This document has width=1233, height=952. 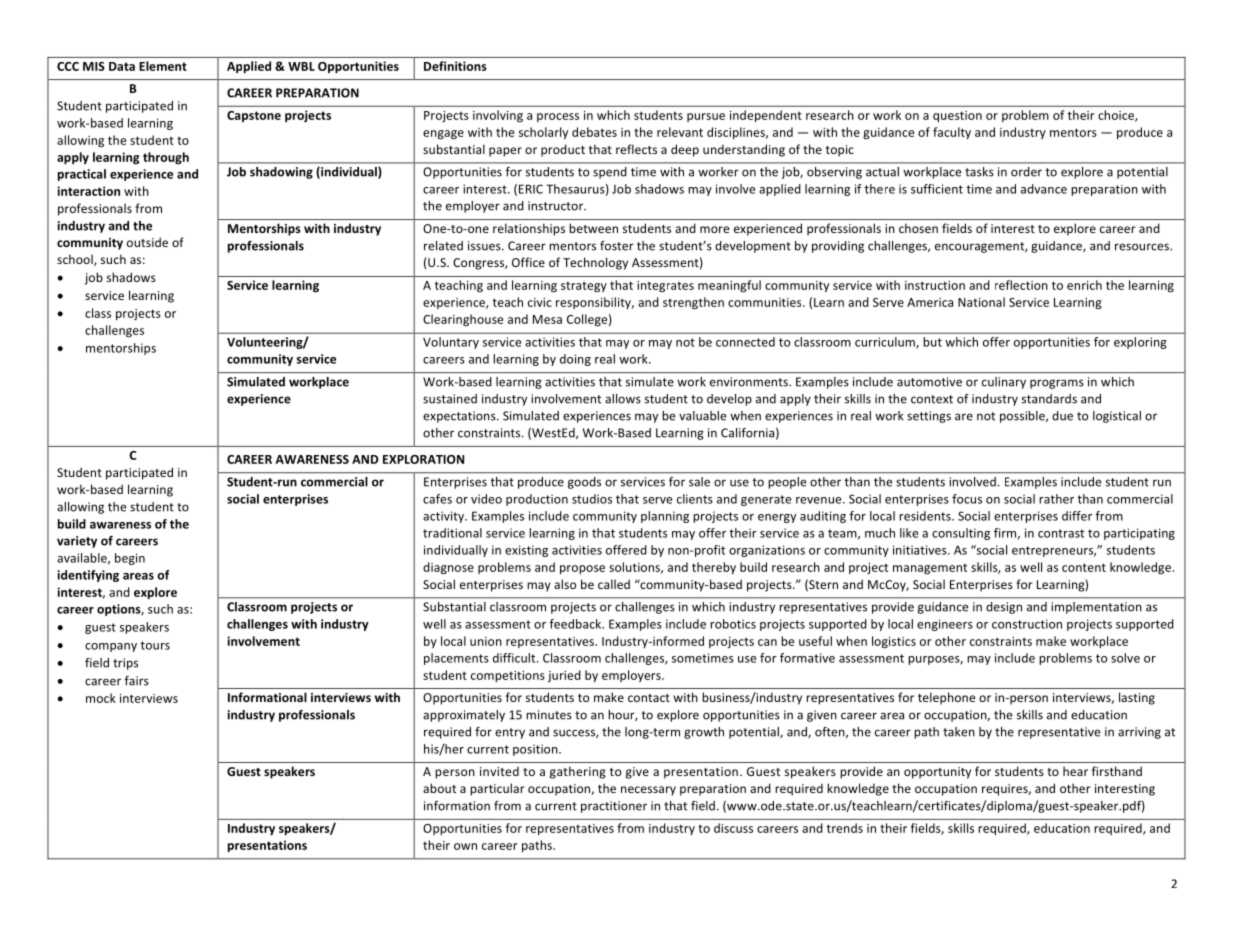 I want to click on goods, so click(x=584, y=483).
